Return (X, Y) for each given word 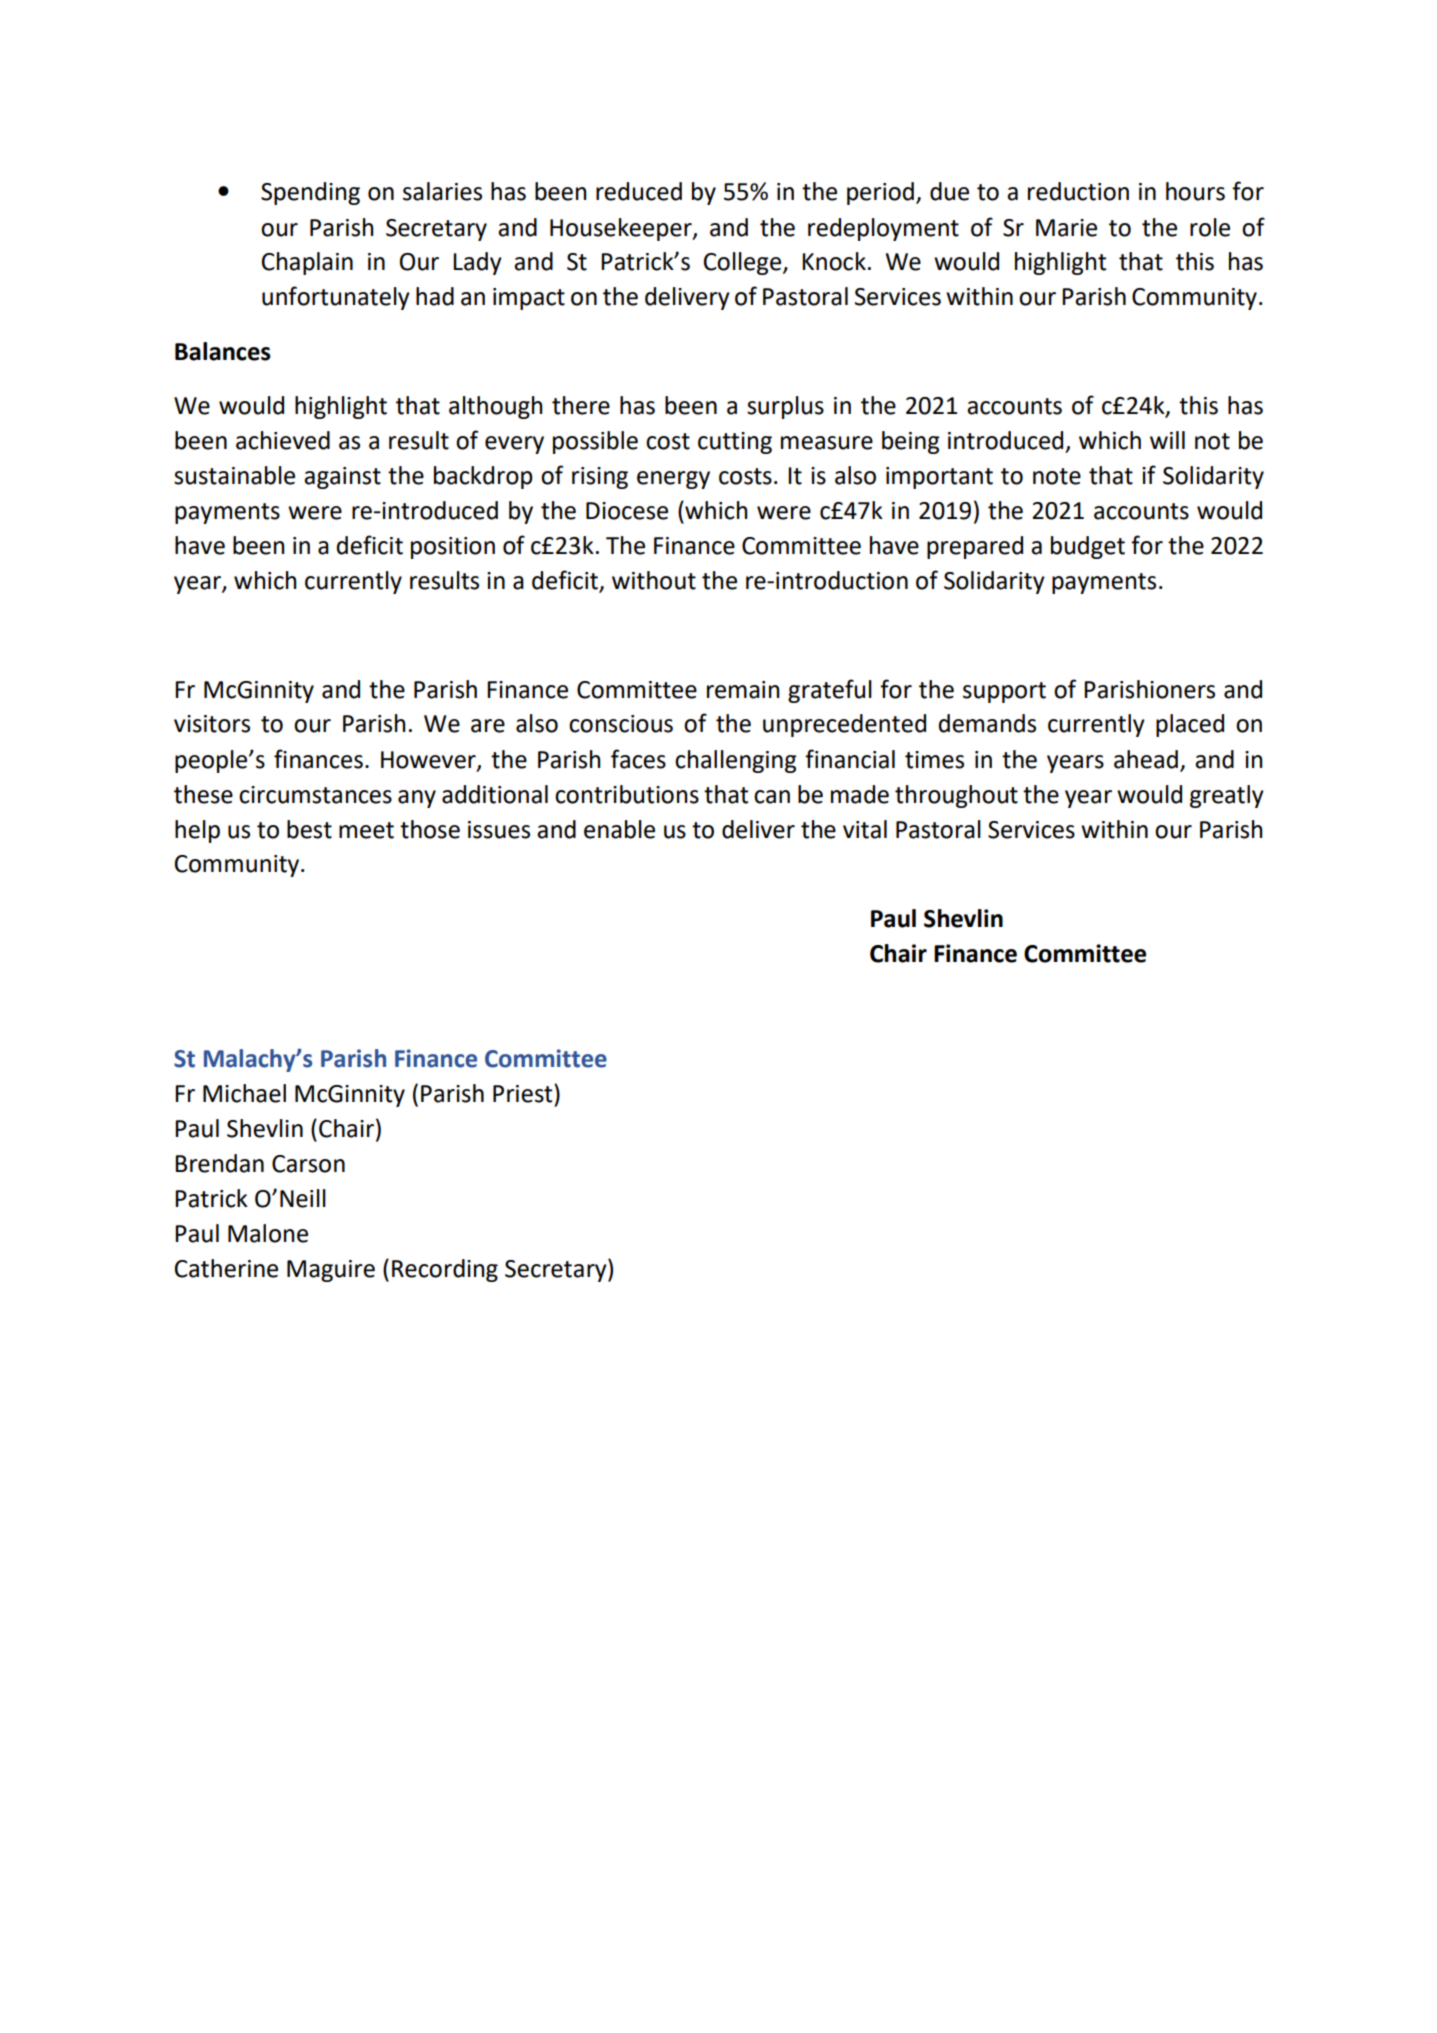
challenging (736, 761)
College (742, 263)
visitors (212, 724)
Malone (268, 1233)
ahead (1146, 759)
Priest (524, 1093)
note (1057, 476)
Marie (1066, 228)
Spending (310, 193)
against (342, 478)
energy (673, 480)
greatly (1227, 796)
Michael (244, 1093)
